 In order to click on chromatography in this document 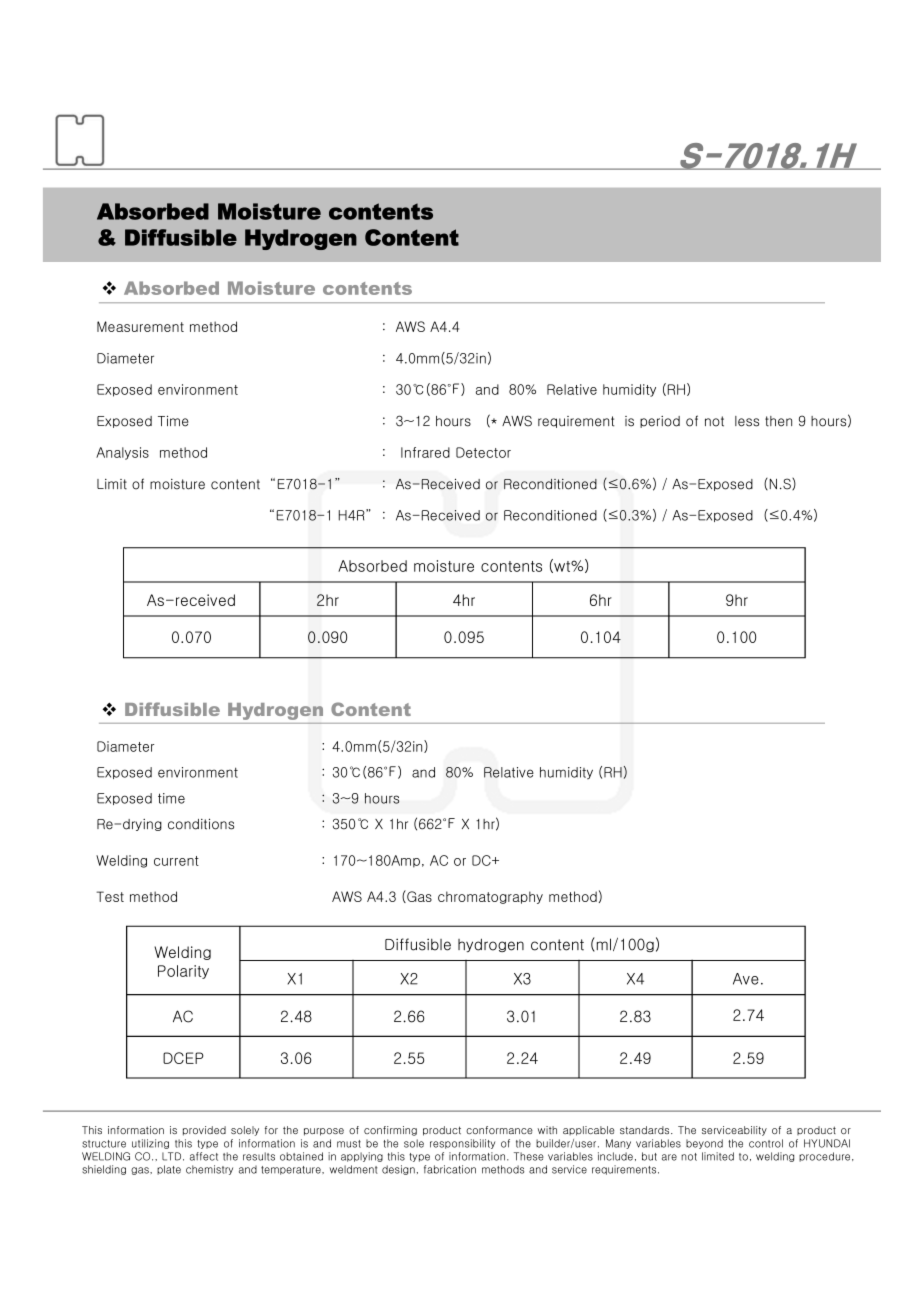, I will do `click(490, 897)`.
